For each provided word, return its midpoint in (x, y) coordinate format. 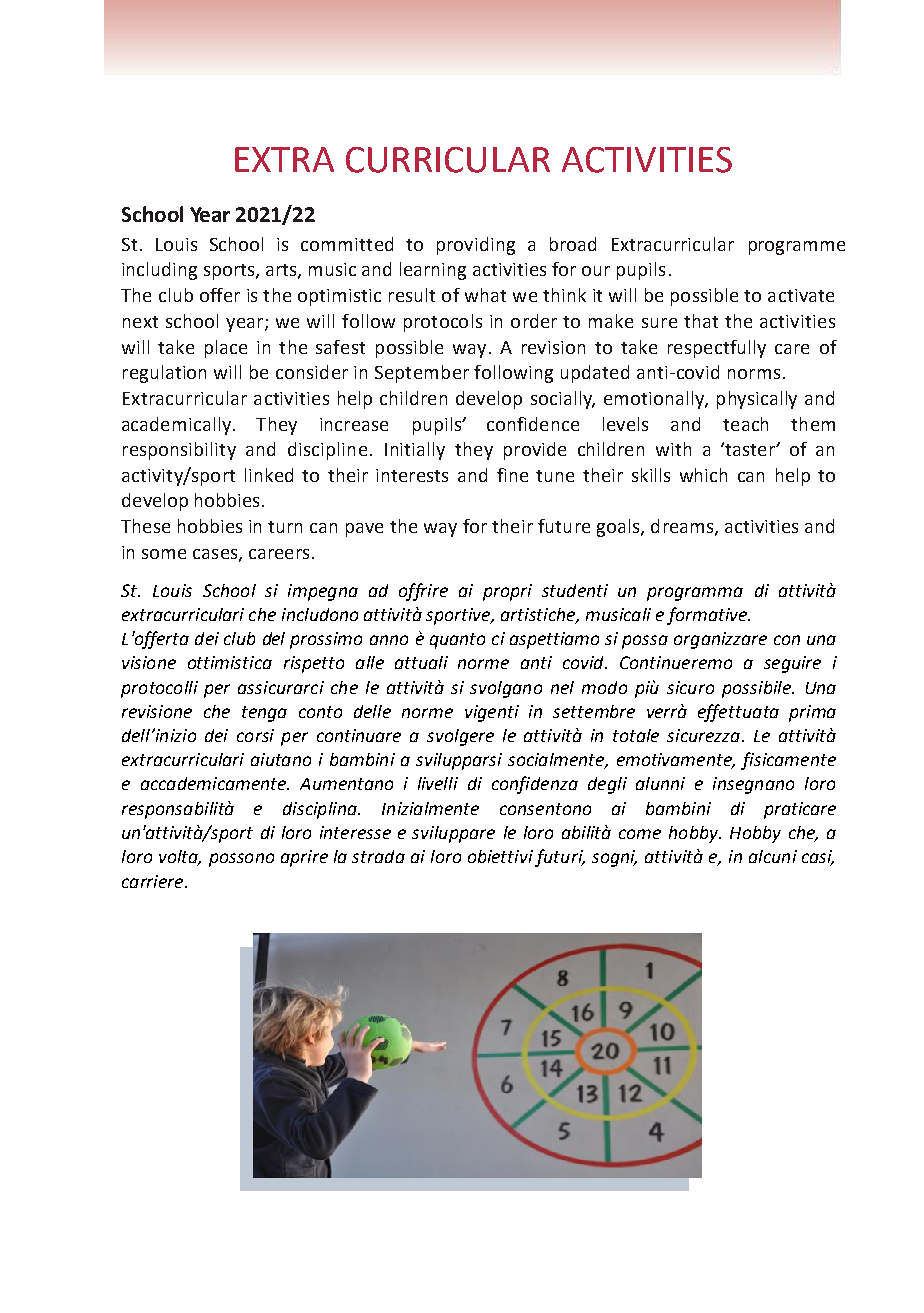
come (640, 834)
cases (216, 555)
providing (476, 246)
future (564, 526)
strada (378, 856)
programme (797, 248)
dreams (682, 526)
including (159, 271)
